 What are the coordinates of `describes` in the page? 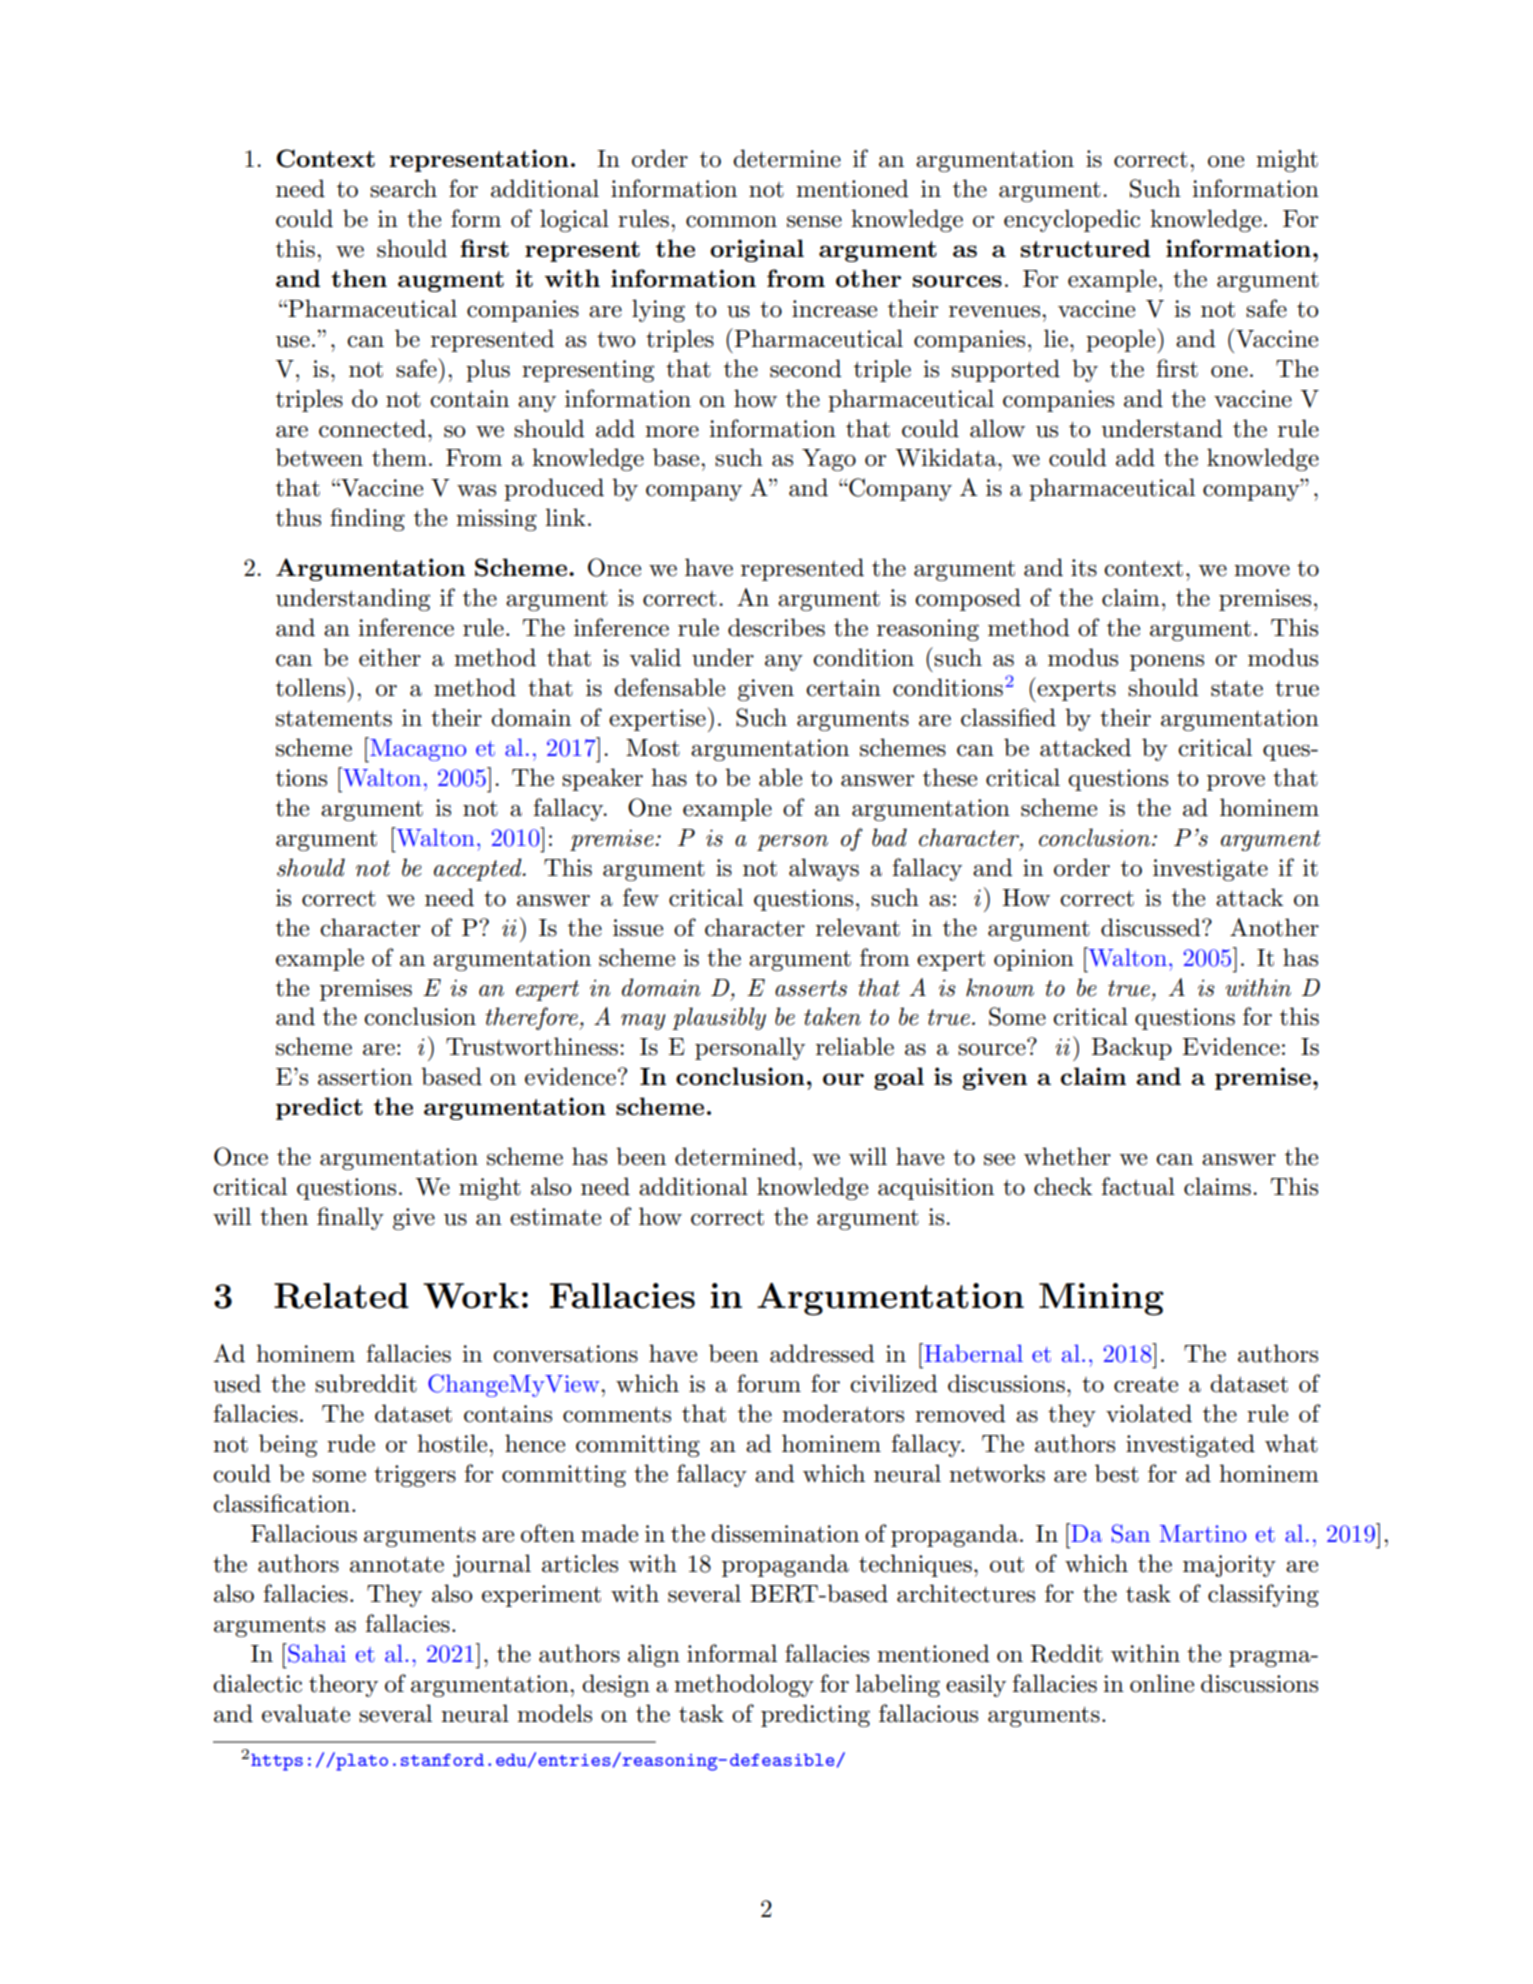 It's located at (776, 627).
